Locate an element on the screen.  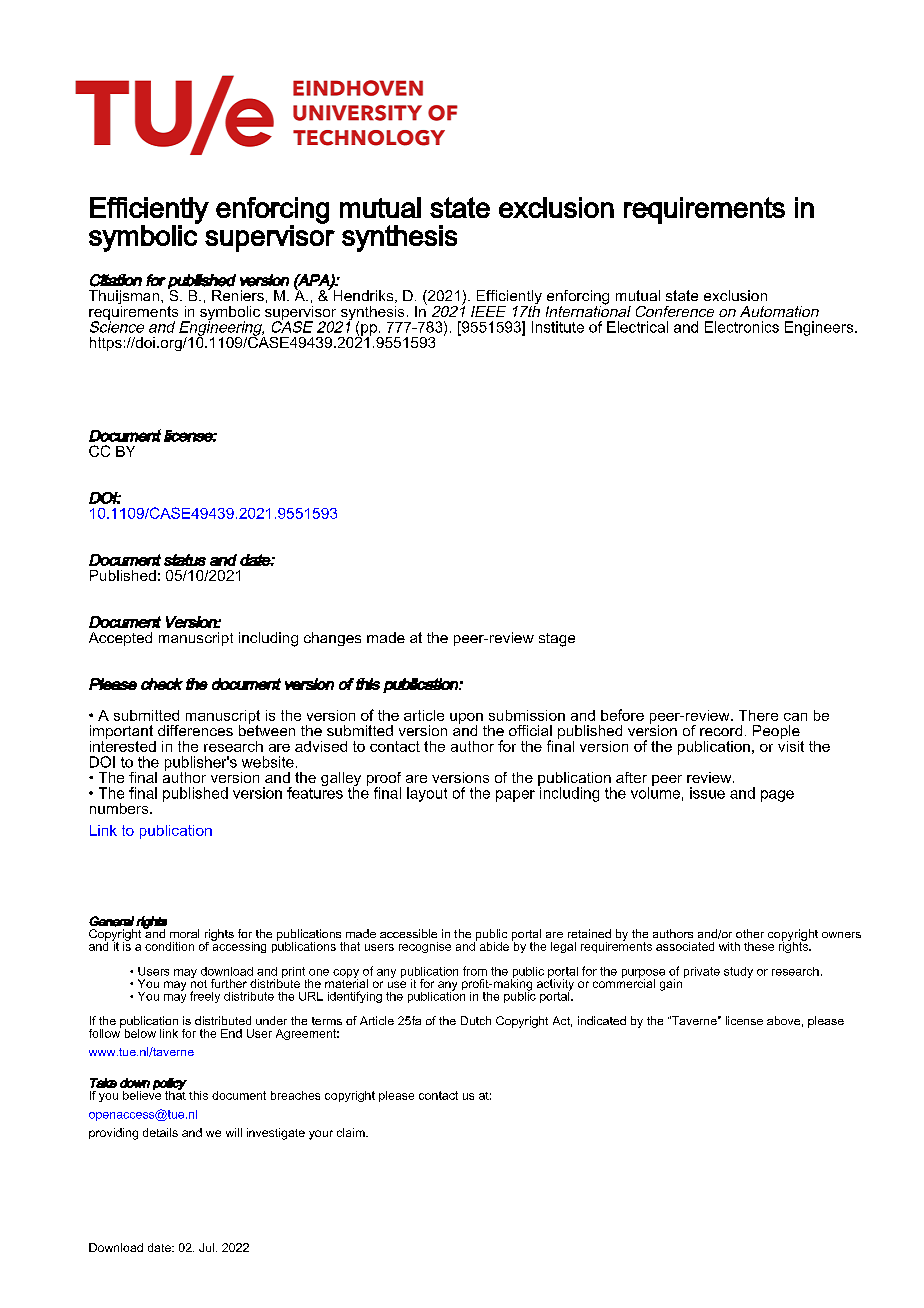
moral is located at coordinates (184, 933).
